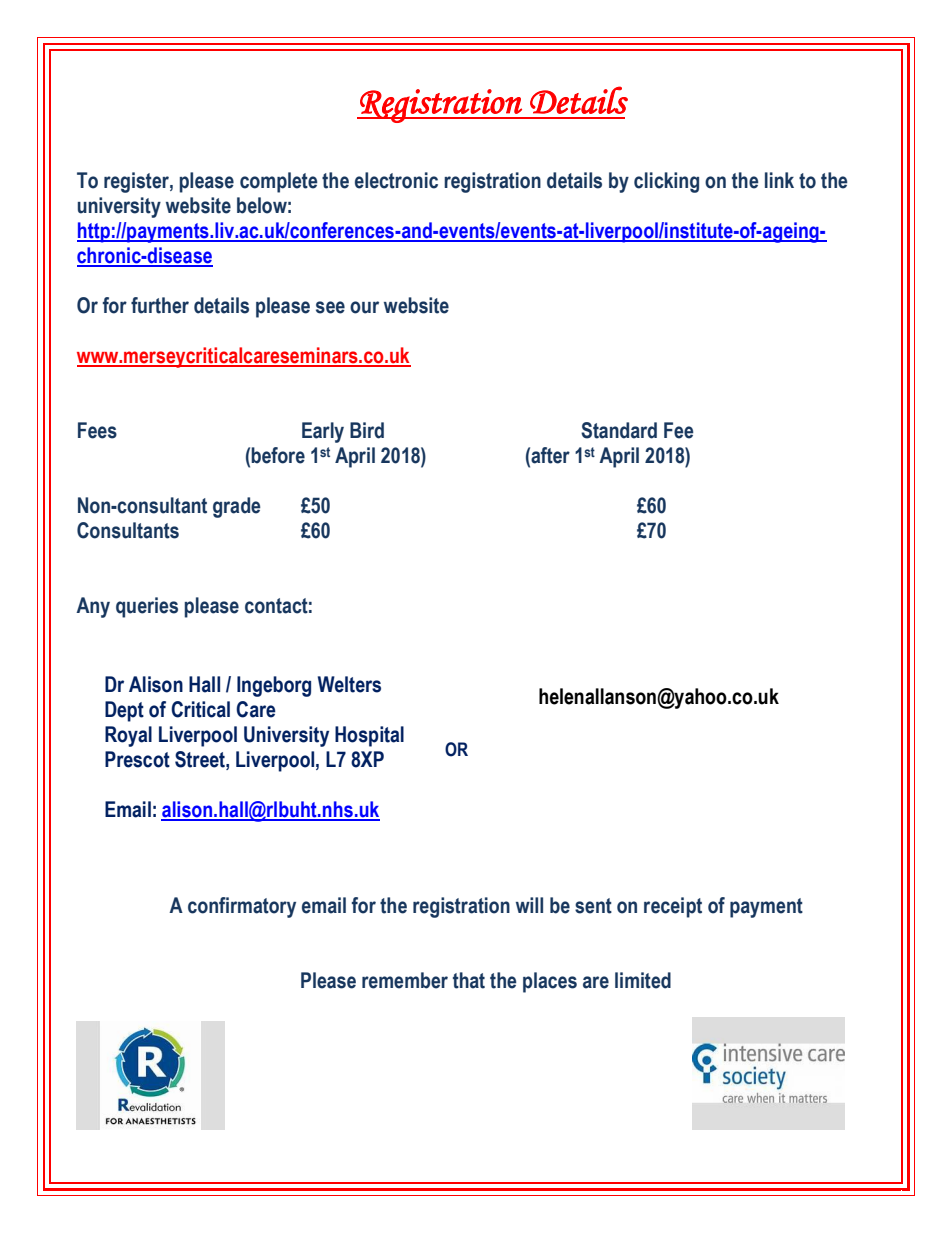 The image size is (952, 1233). Describe the element at coordinates (673, 907) in the screenshot. I see `receipt` at that location.
